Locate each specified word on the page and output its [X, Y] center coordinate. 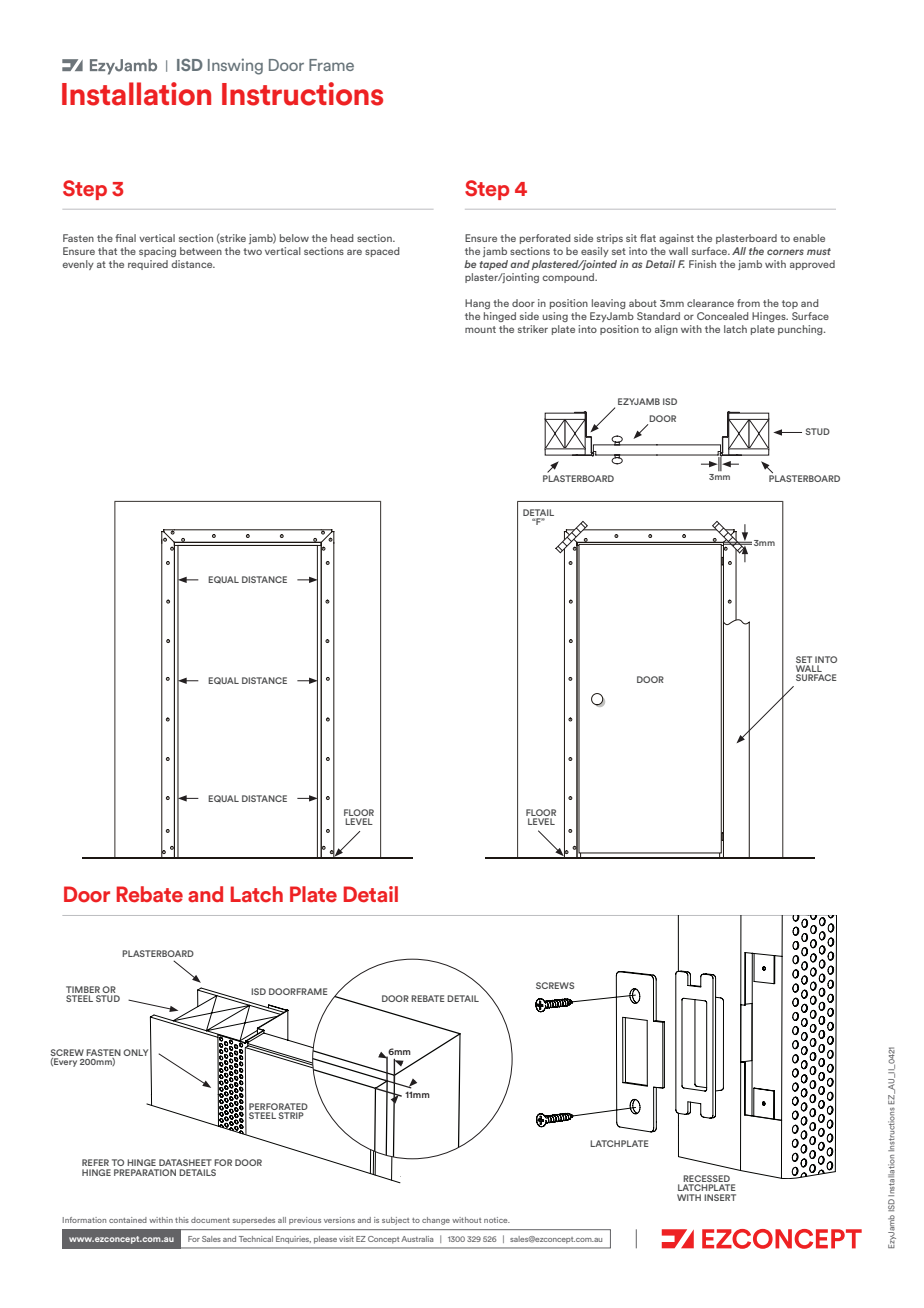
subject [395, 1221]
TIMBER [84, 991]
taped [493, 265]
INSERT [720, 1197]
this [182, 1220]
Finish [702, 264]
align [666, 330]
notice [497, 1220]
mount [480, 329]
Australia [417, 1239]
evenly [78, 265]
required [148, 265]
